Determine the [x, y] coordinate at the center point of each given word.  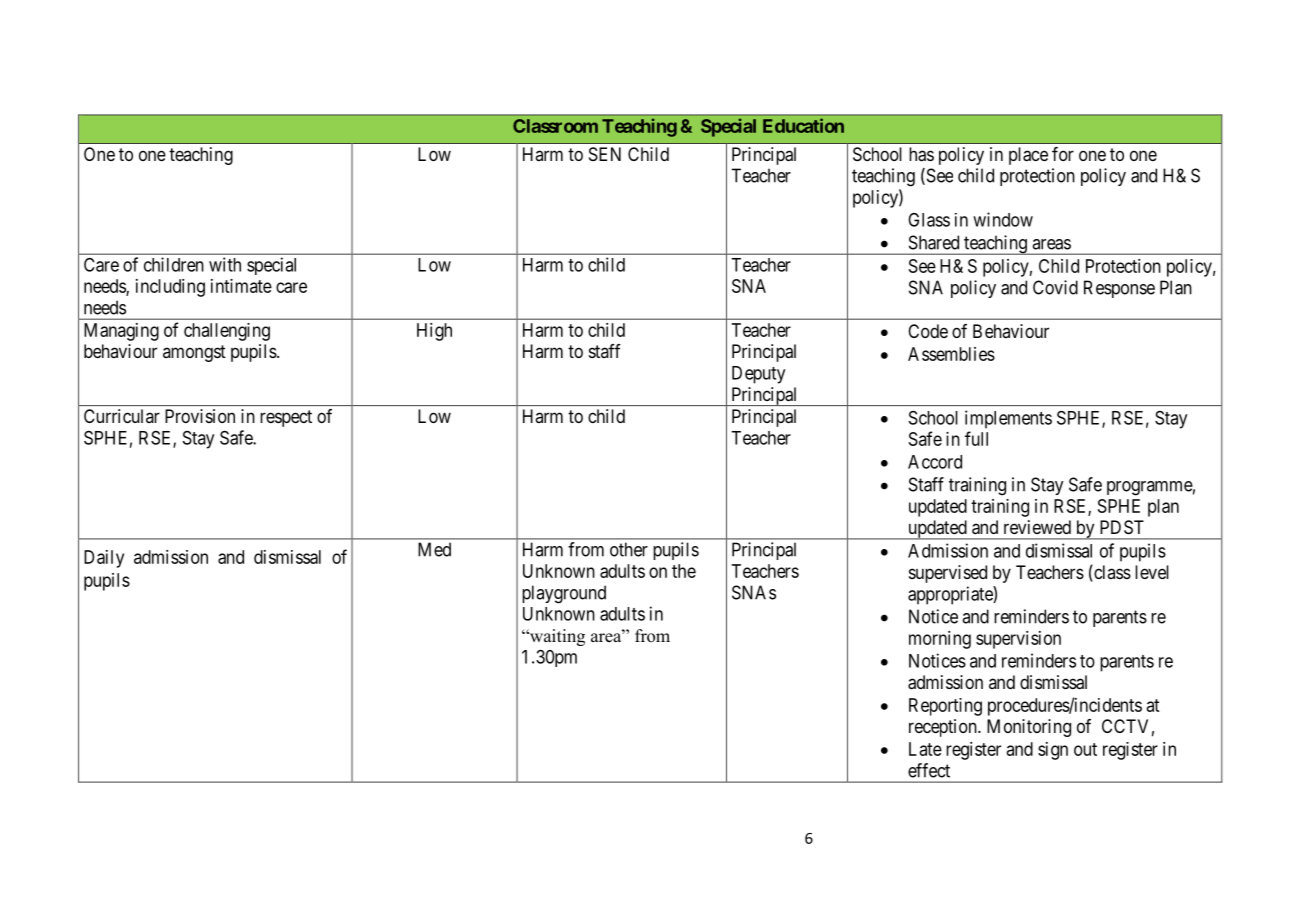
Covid [1055, 287]
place [1028, 156]
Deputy [758, 375]
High [434, 332]
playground [564, 594]
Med [434, 549]
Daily [104, 559]
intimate [241, 286]
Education [803, 125]
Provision [200, 416]
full [976, 438]
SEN [605, 154]
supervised [948, 574]
